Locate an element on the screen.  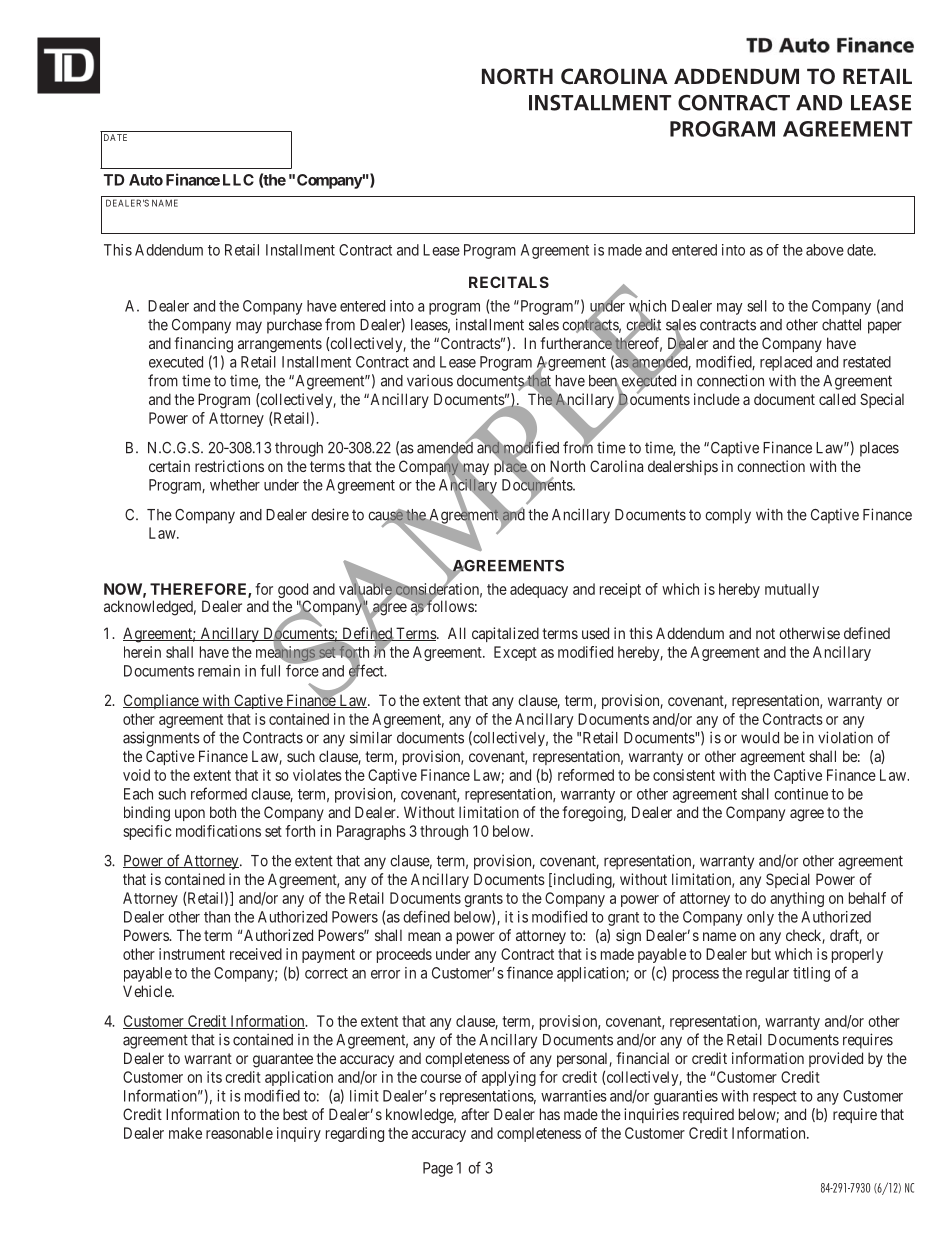
LLC is located at coordinates (238, 180).
